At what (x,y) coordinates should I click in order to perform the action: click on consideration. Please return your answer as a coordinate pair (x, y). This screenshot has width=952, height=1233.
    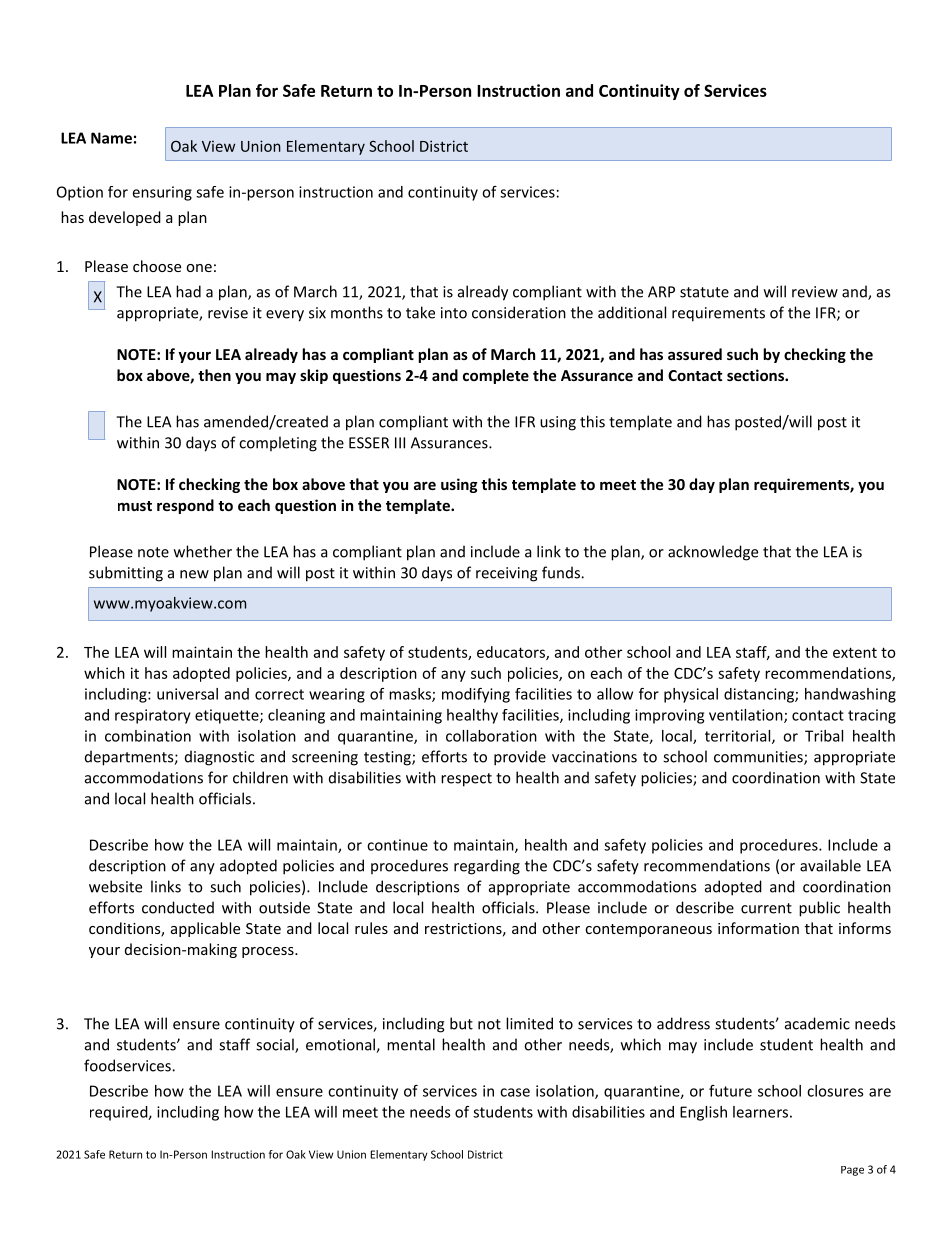
    Looking at the image, I should click on (519, 312).
